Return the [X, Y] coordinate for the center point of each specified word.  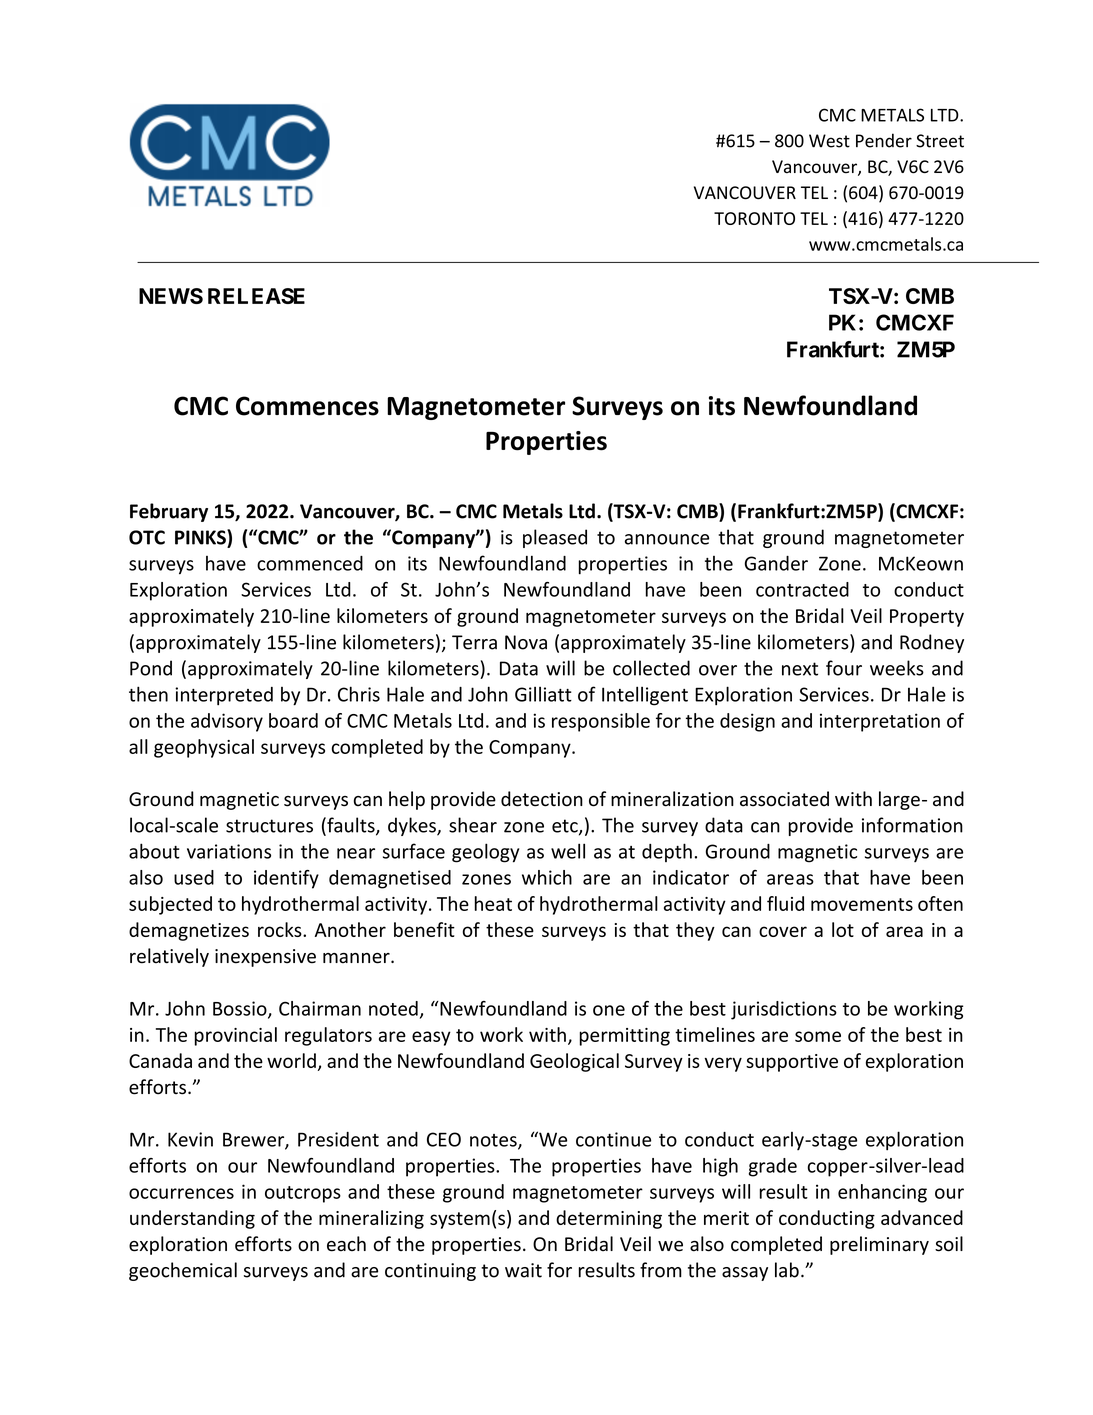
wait [523, 1270]
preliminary [879, 1245]
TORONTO [754, 218]
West [829, 141]
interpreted [224, 696]
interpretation [880, 722]
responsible [601, 722]
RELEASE [256, 296]
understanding [192, 1219]
